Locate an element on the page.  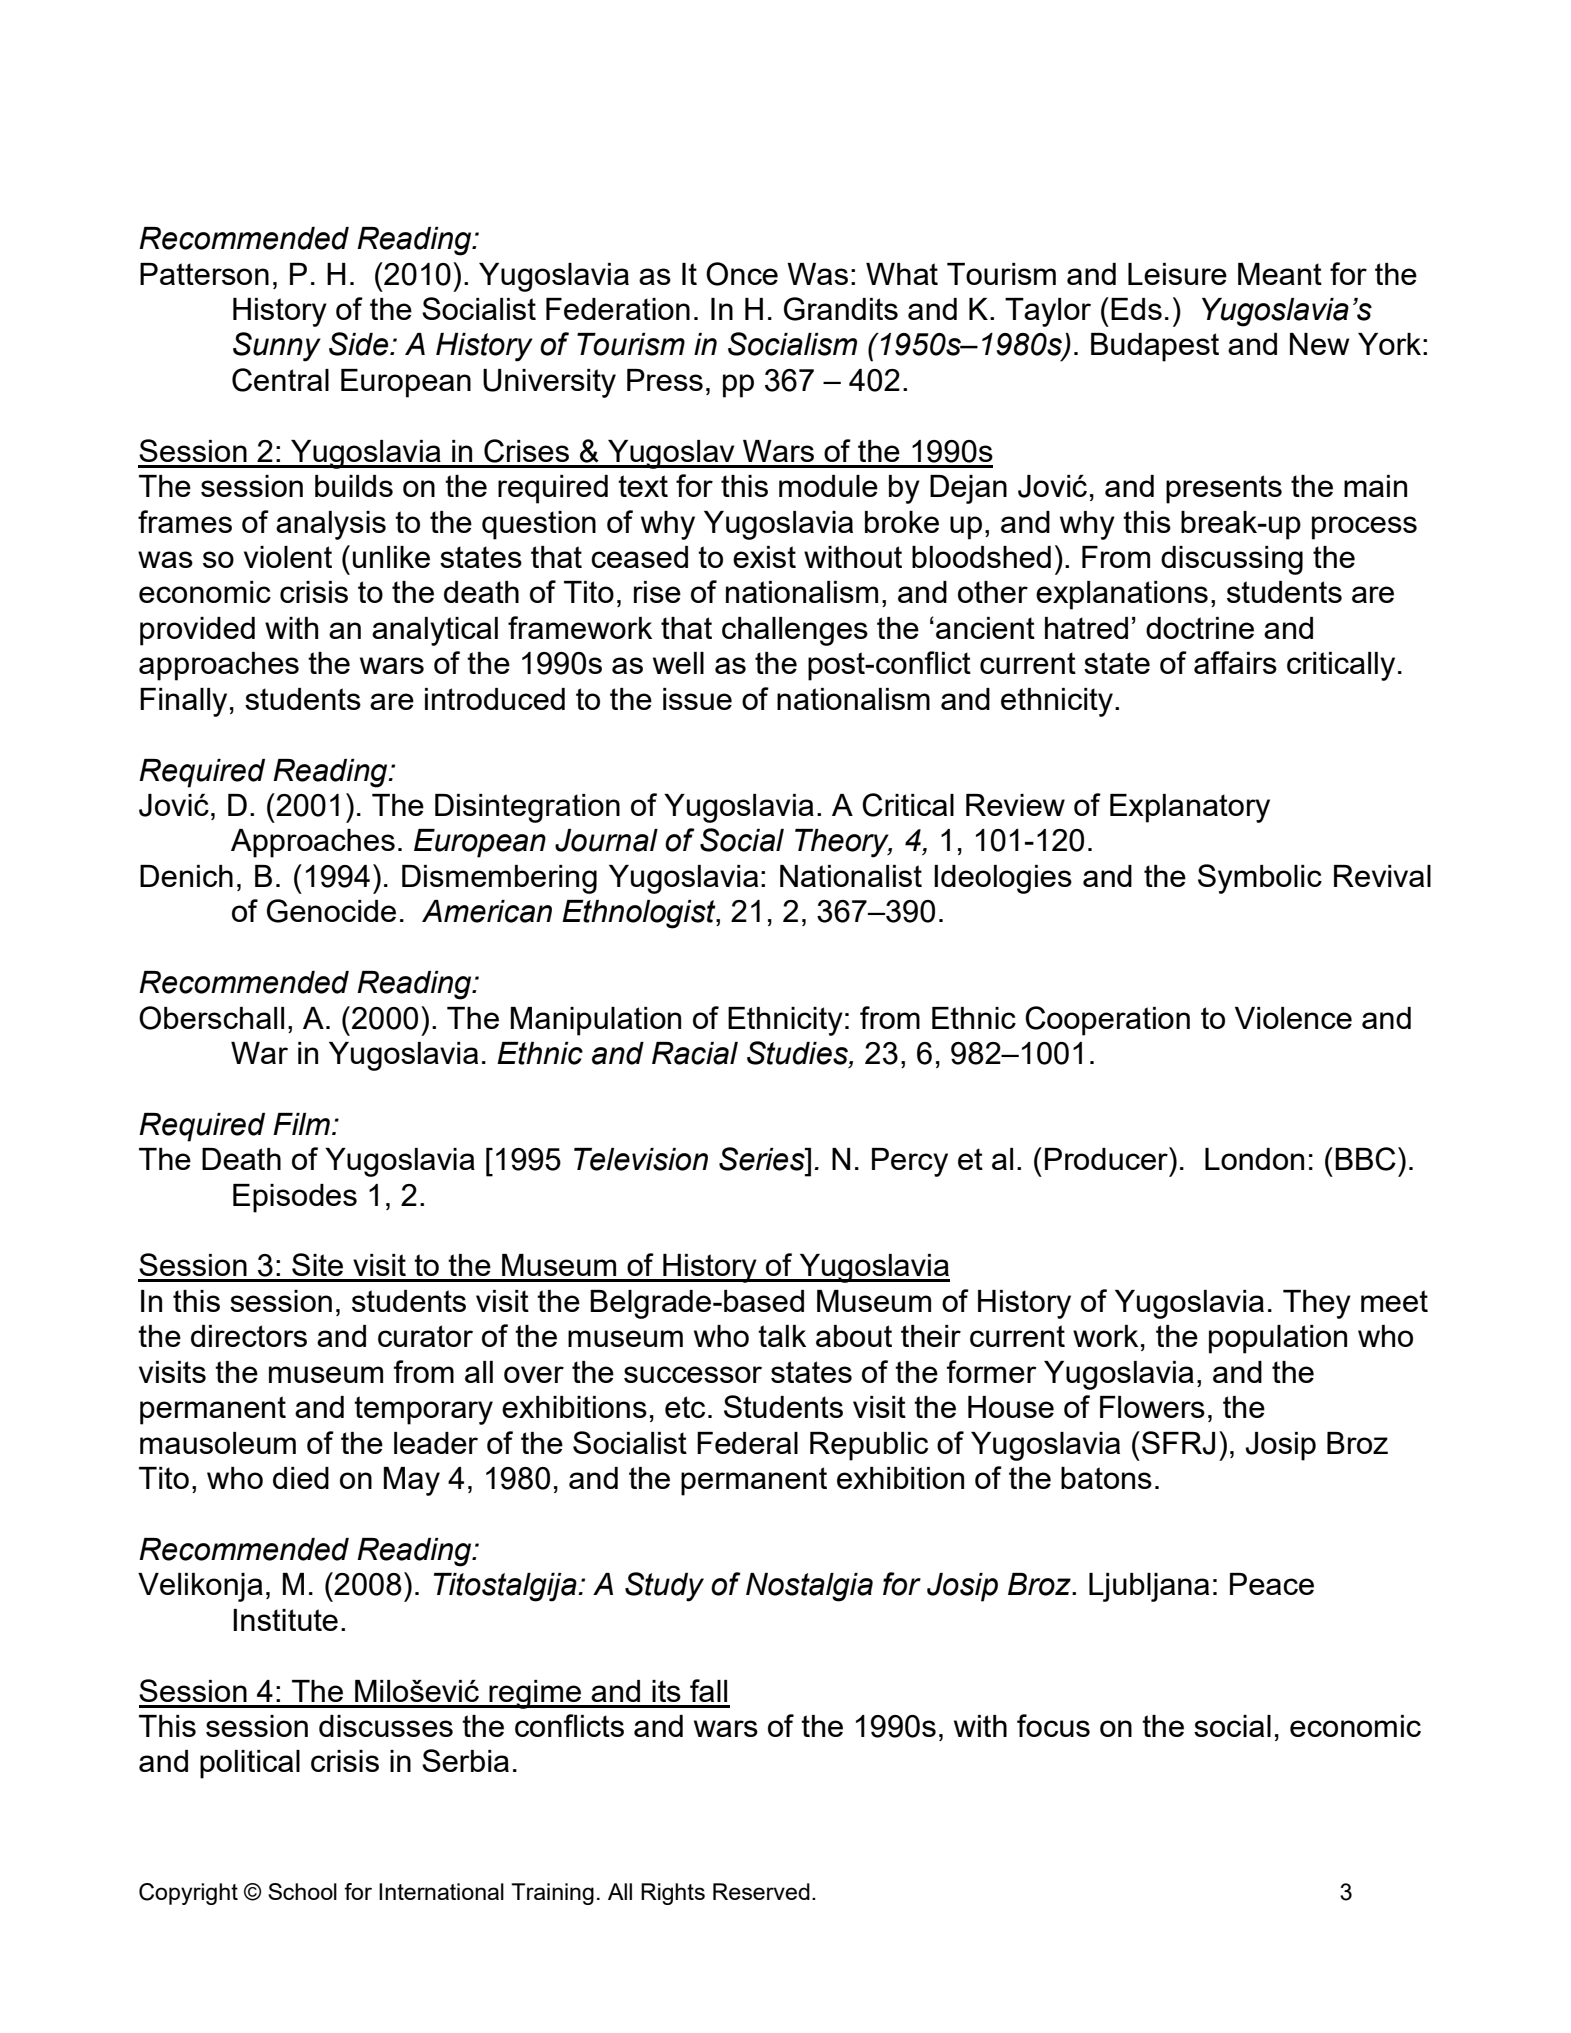
talk is located at coordinates (782, 1336).
